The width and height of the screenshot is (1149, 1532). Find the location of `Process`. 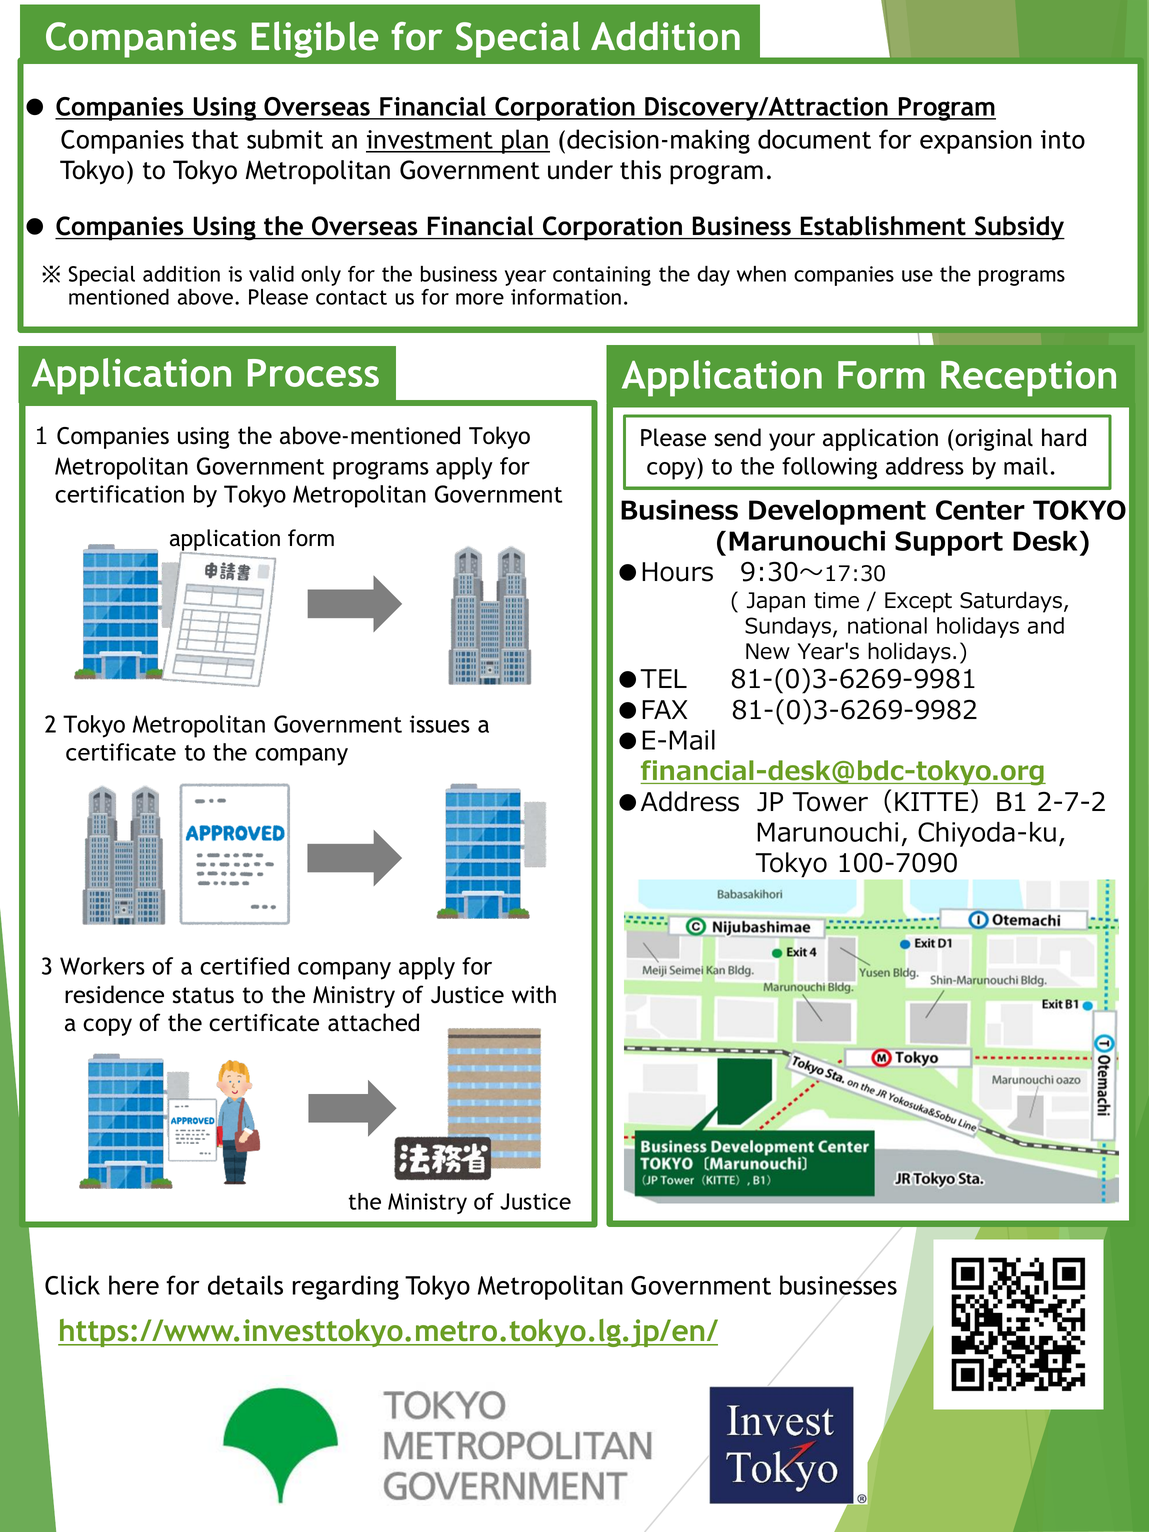

Process is located at coordinates (313, 373).
